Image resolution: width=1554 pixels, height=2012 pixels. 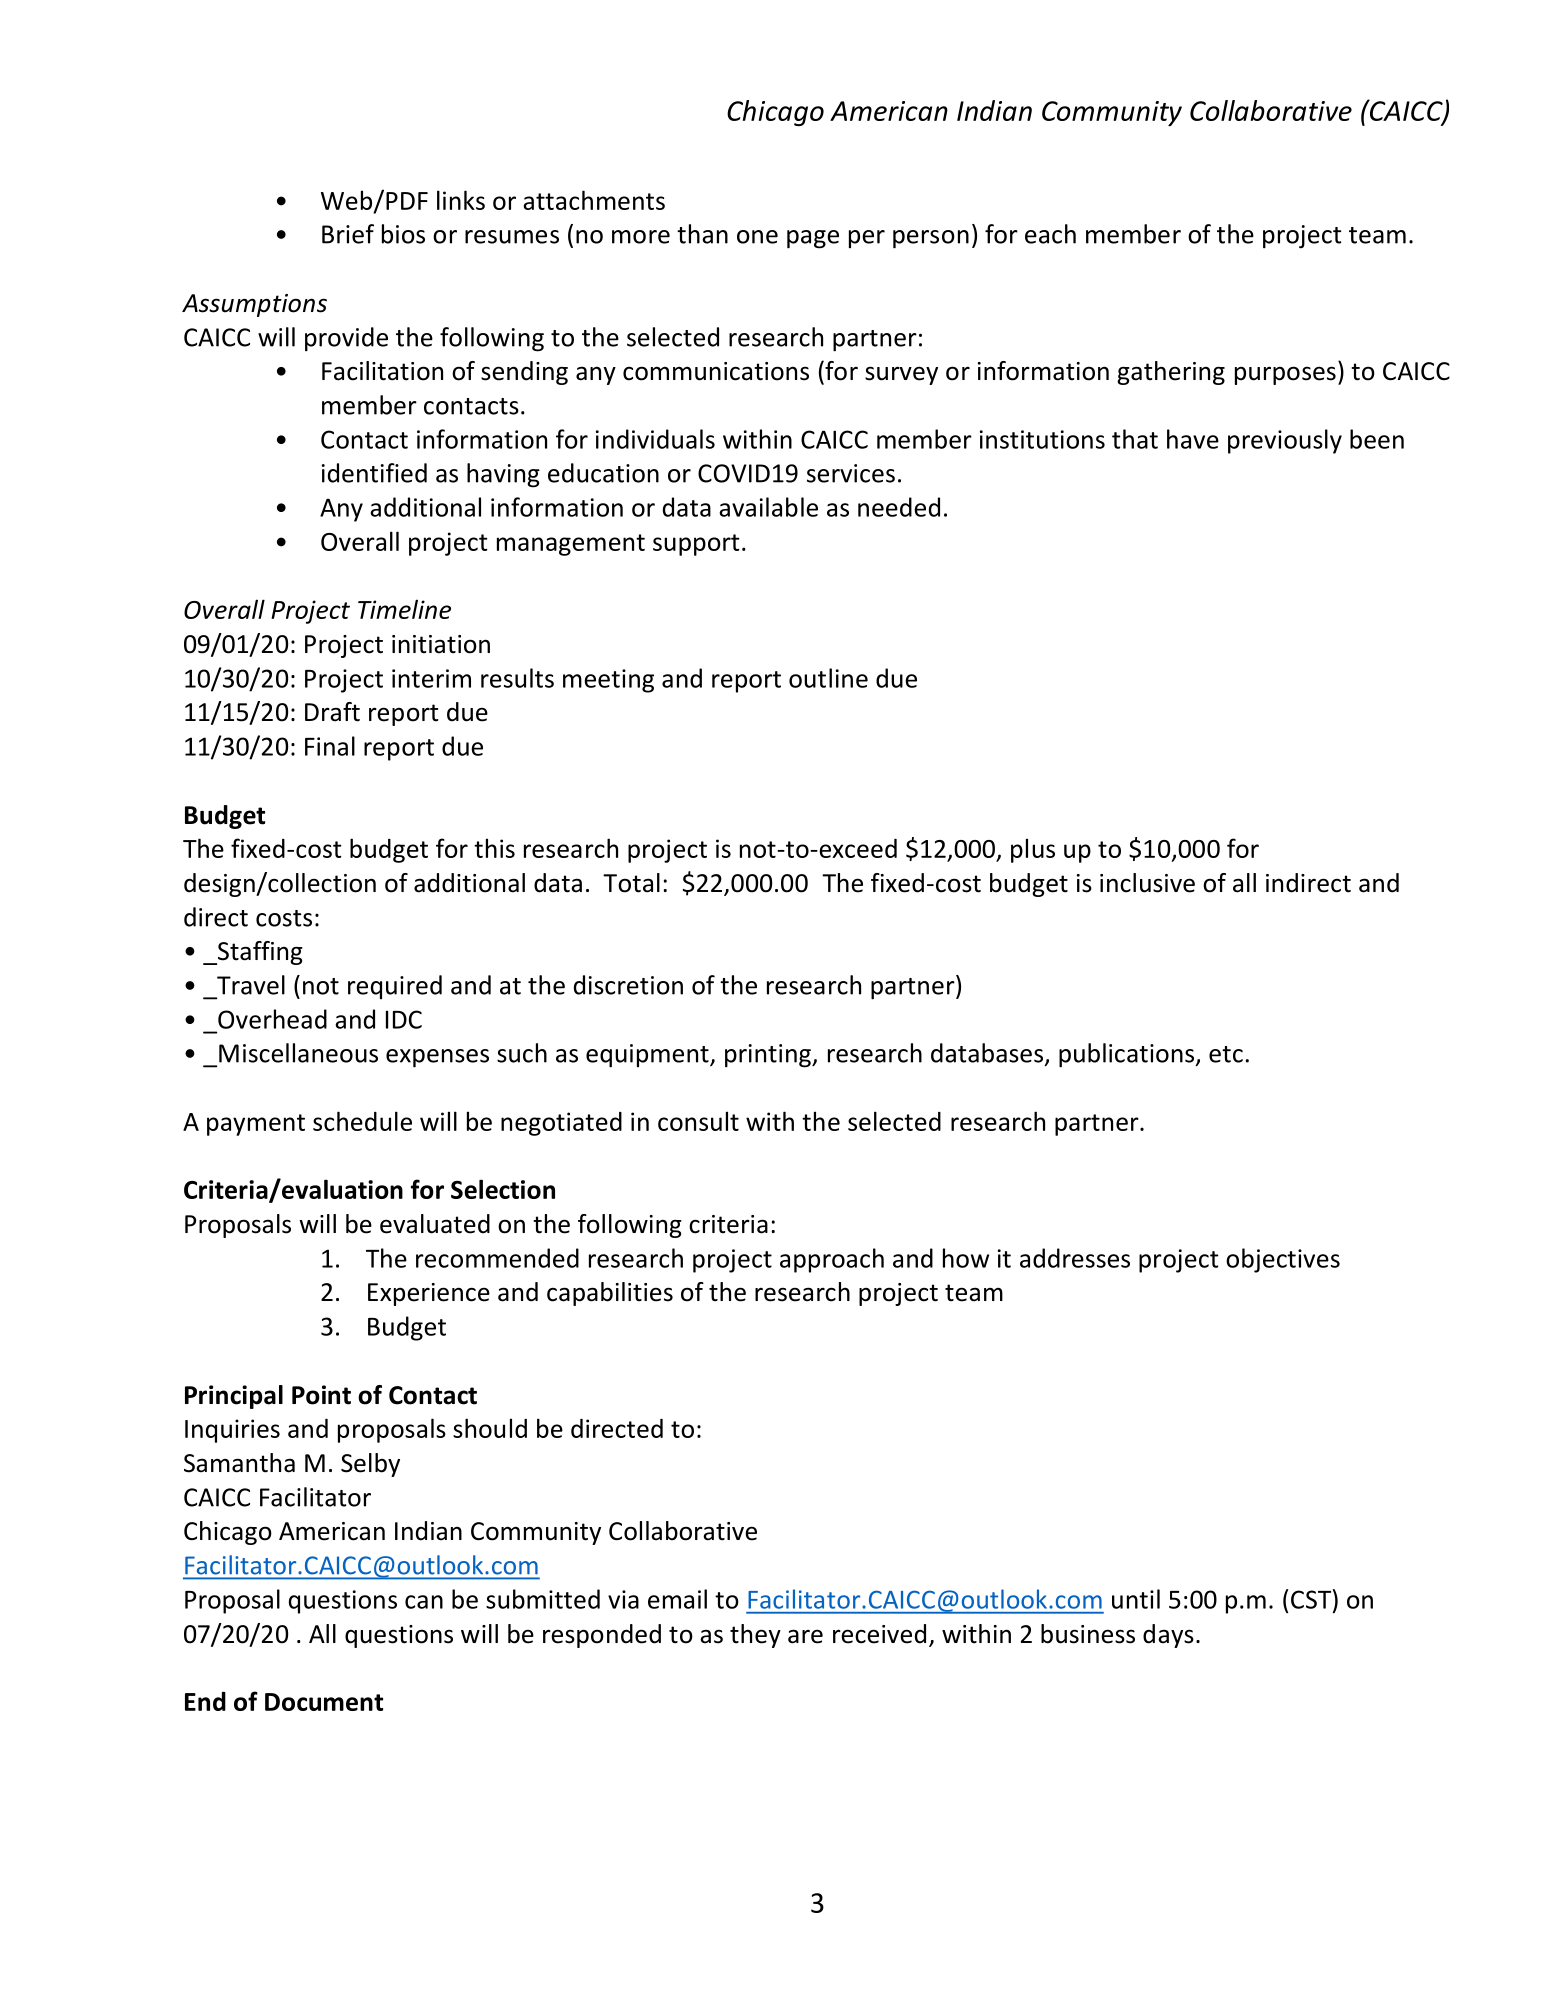 I want to click on required, so click(x=395, y=987).
